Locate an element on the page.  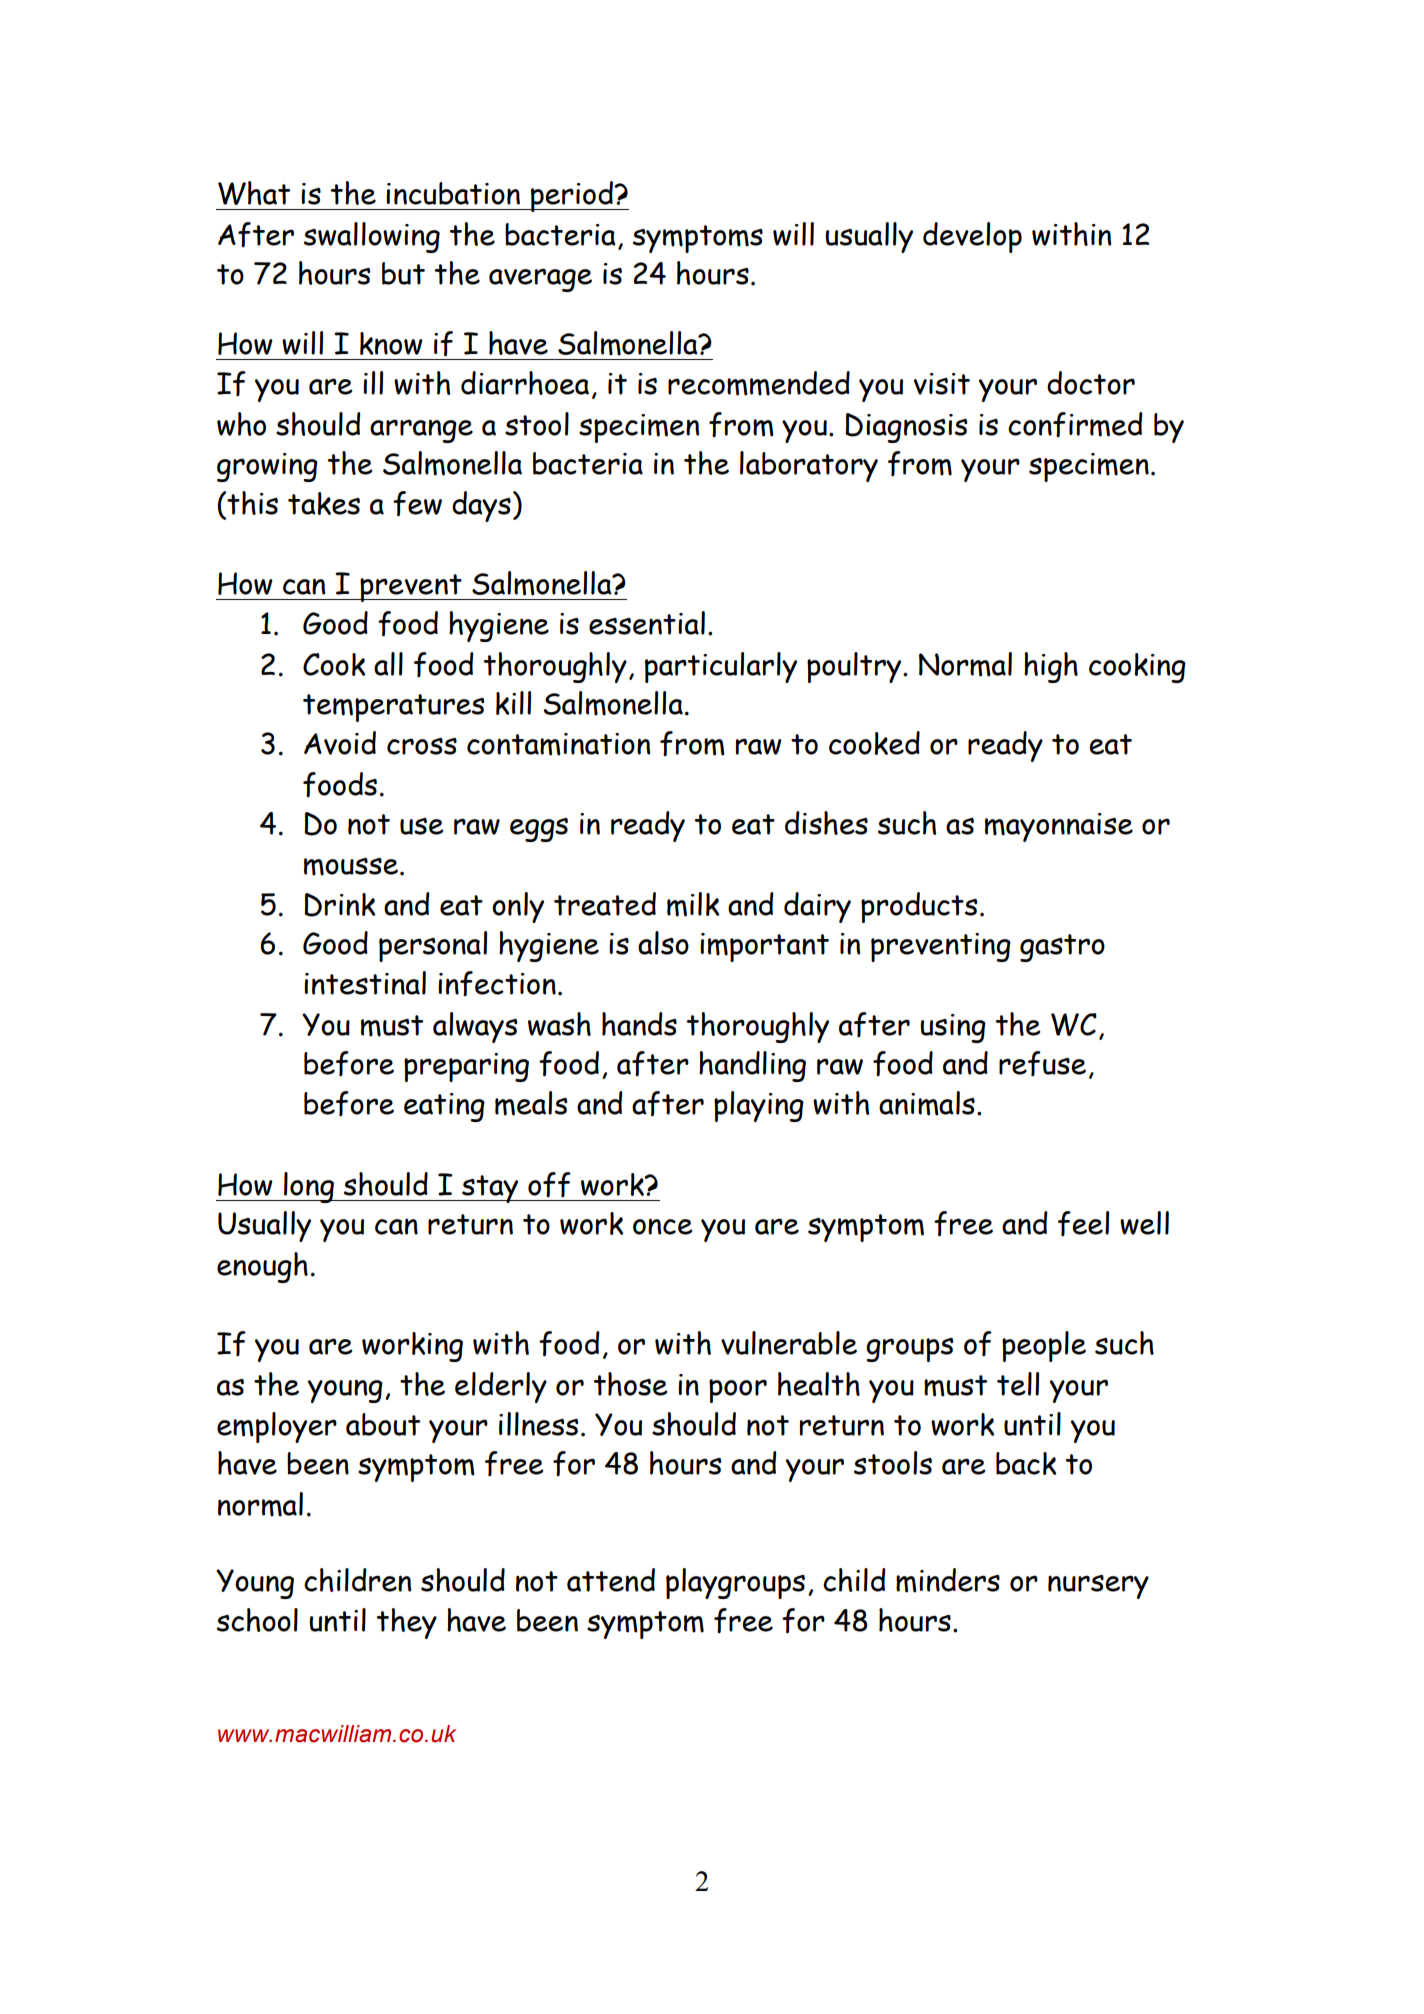
milk is located at coordinates (693, 904).
